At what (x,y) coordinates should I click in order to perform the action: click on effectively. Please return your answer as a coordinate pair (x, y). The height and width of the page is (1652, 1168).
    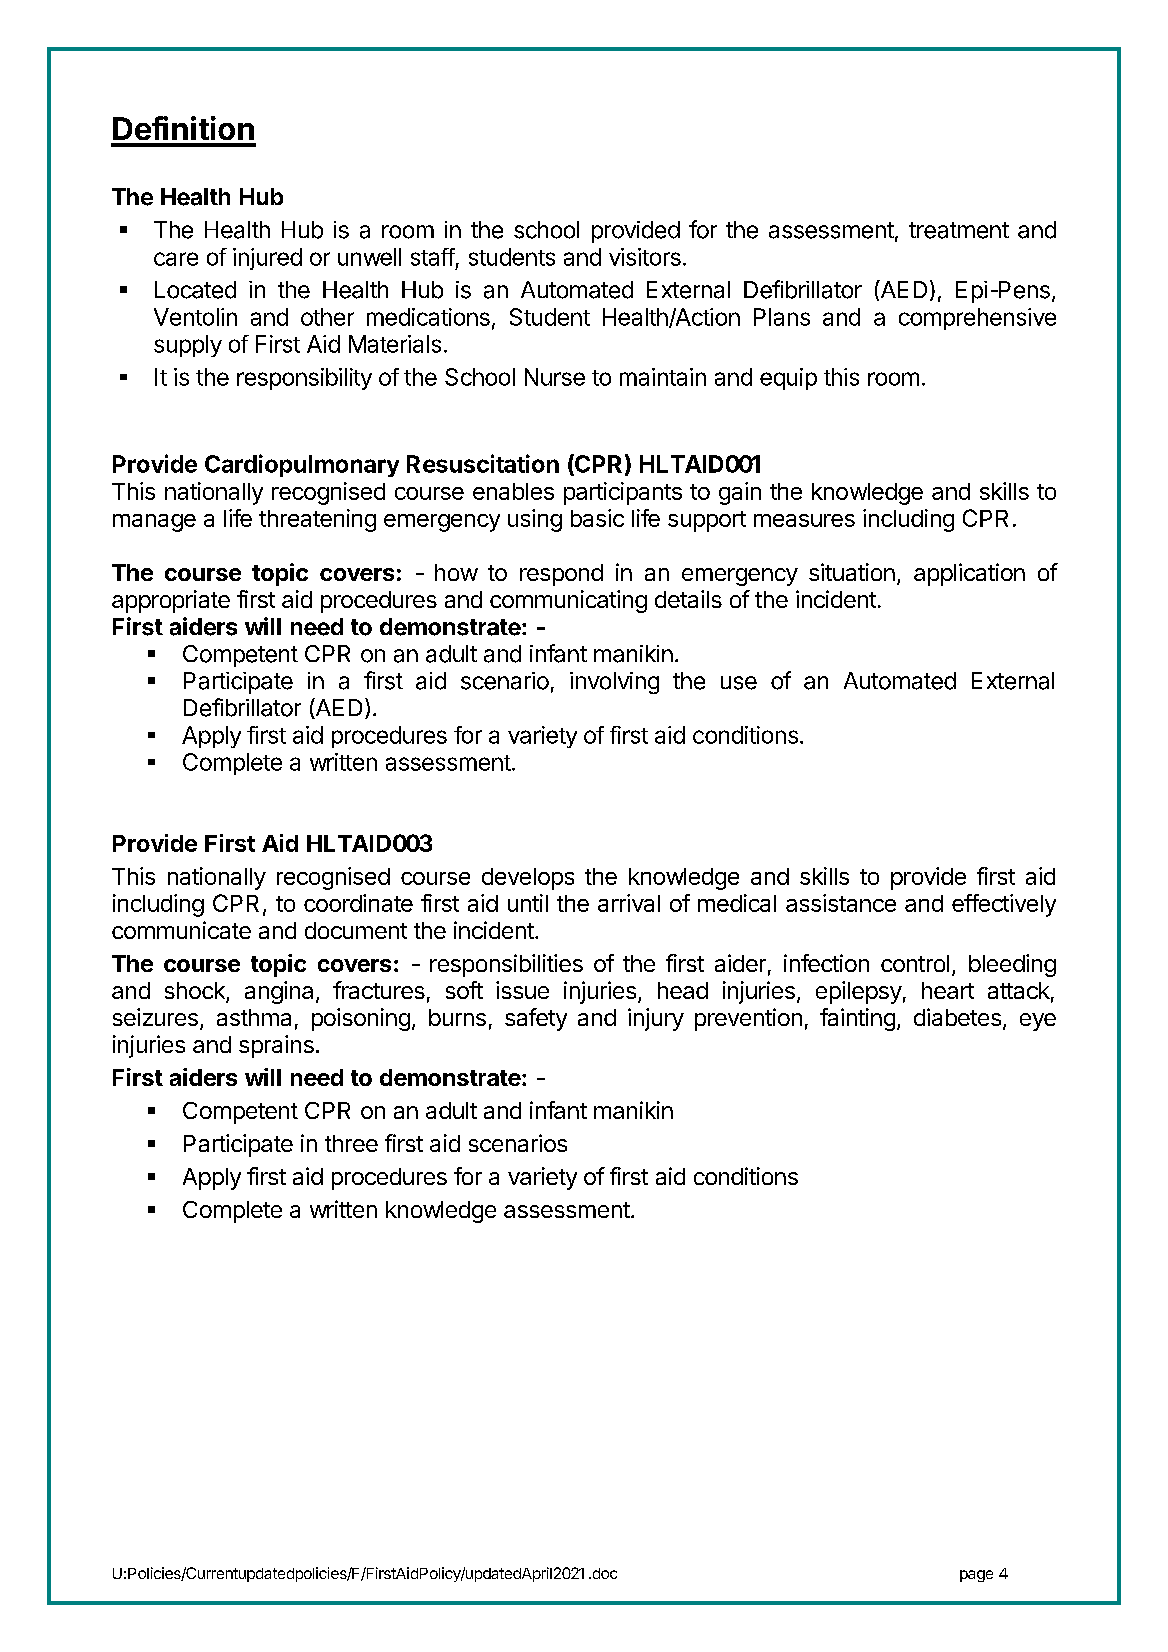
    Looking at the image, I should click on (1004, 905).
